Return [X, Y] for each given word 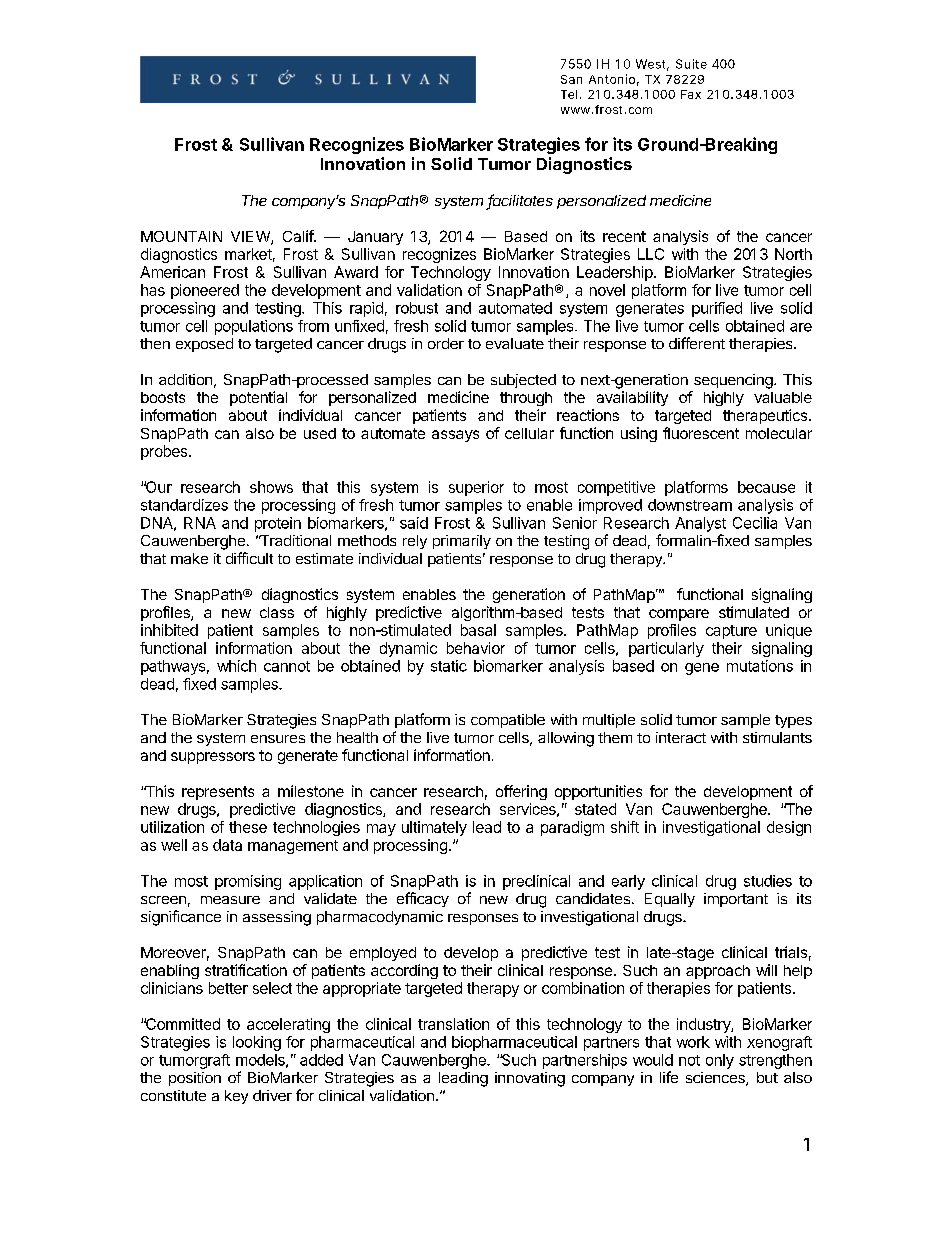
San [571, 79]
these [248, 827]
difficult [249, 558]
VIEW [251, 237]
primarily [462, 542]
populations [254, 327]
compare [679, 615]
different [697, 343]
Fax [691, 94]
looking [257, 1043]
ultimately [434, 828]
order [446, 343]
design [789, 828]
